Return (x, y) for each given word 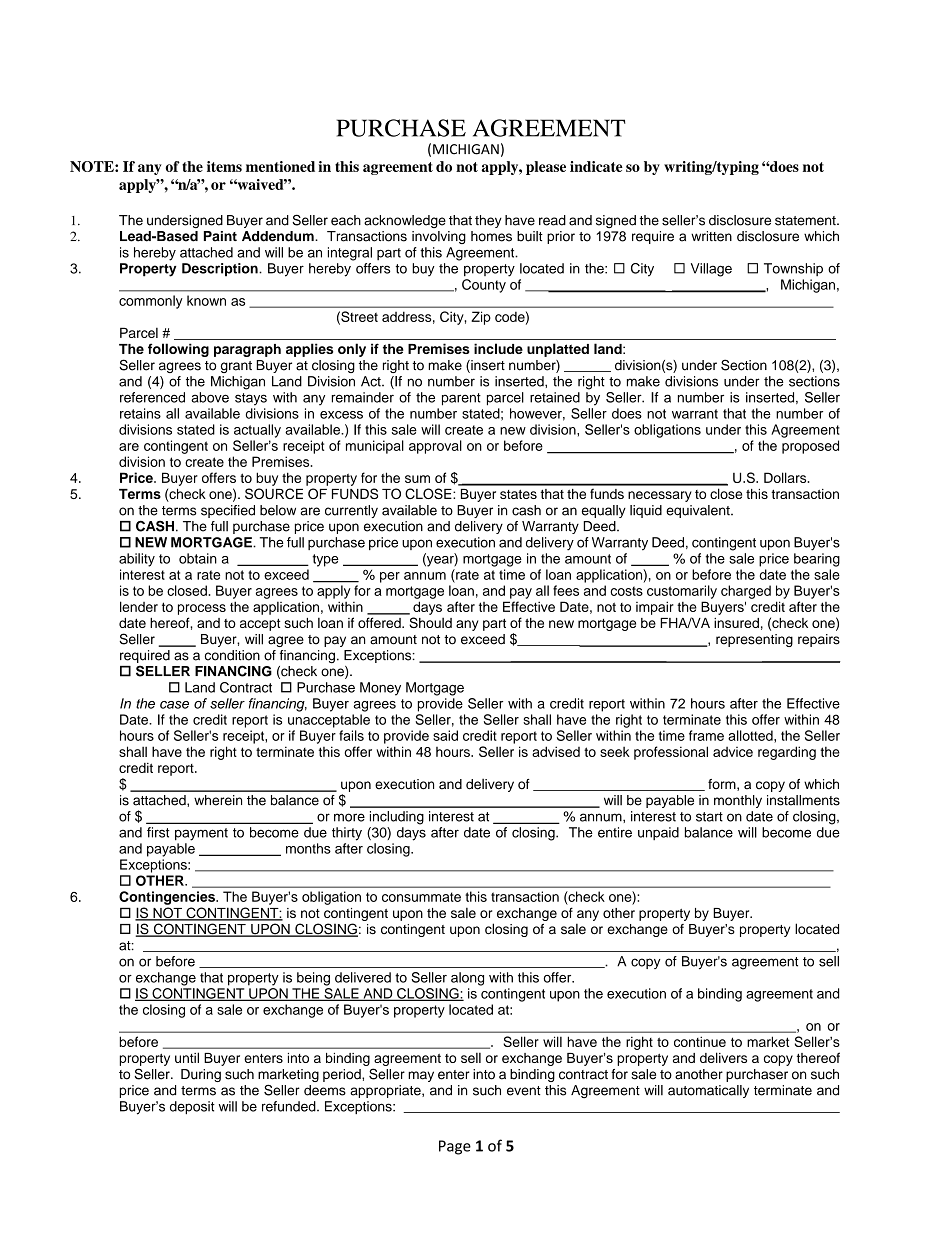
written (711, 236)
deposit (192, 1107)
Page (455, 1147)
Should (430, 622)
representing (754, 640)
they (488, 221)
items (224, 166)
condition (232, 655)
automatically (708, 1091)
